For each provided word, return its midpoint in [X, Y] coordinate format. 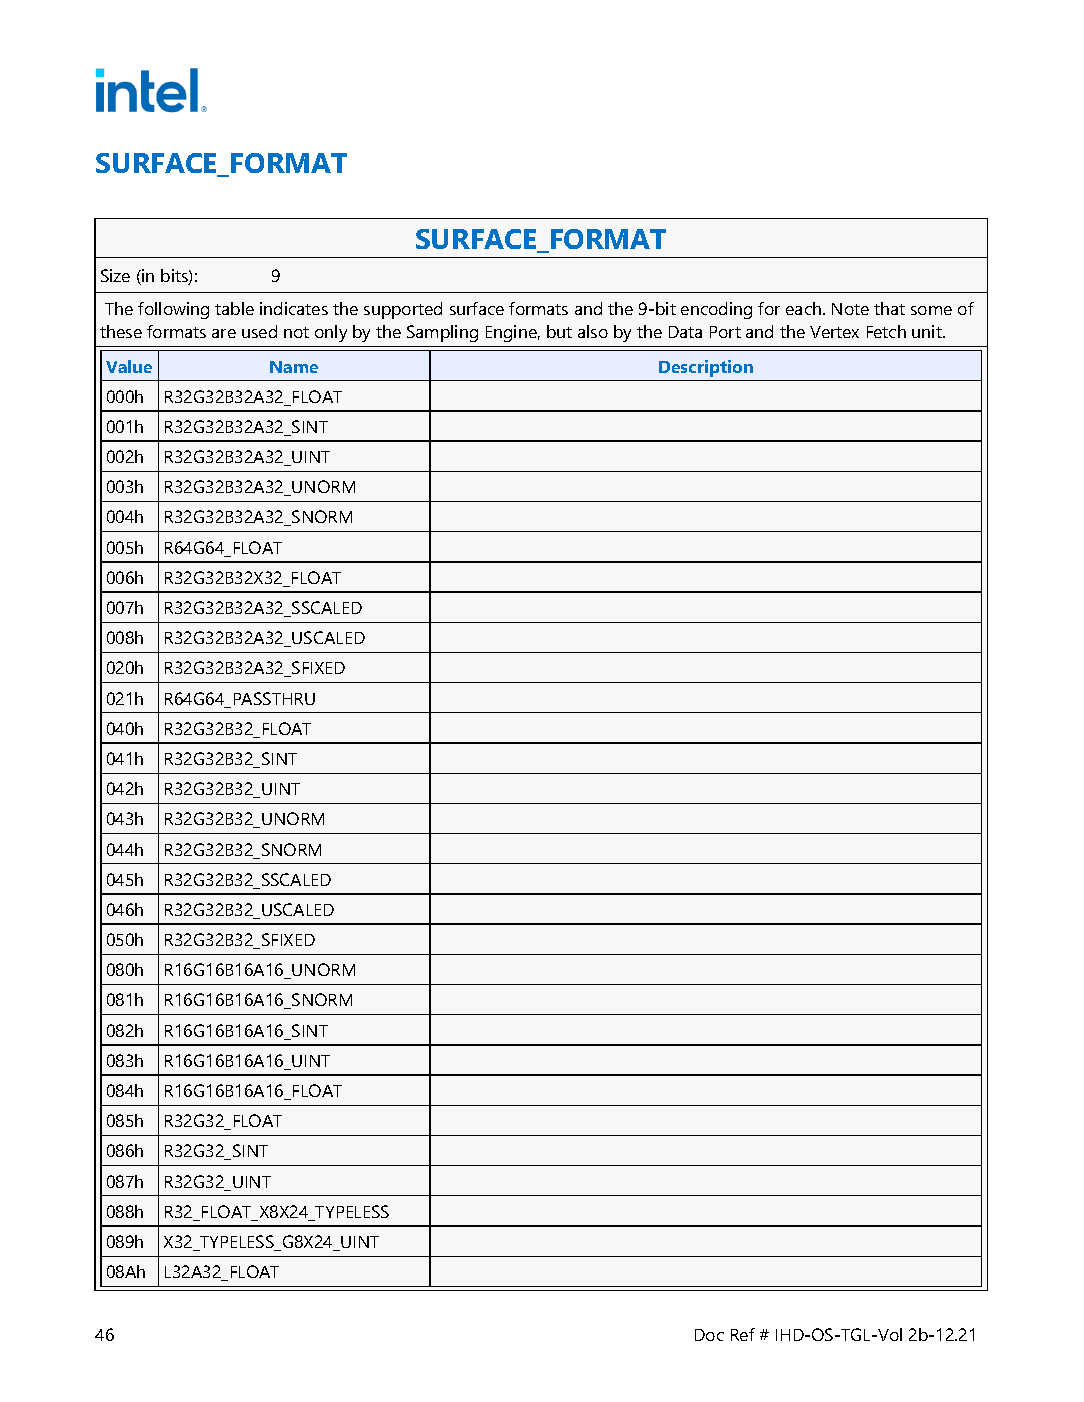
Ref [743, 1334]
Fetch [886, 331]
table [234, 308]
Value [129, 366]
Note [850, 309]
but [559, 331]
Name [294, 367]
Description [706, 368]
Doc [709, 1335]
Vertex [834, 332]
